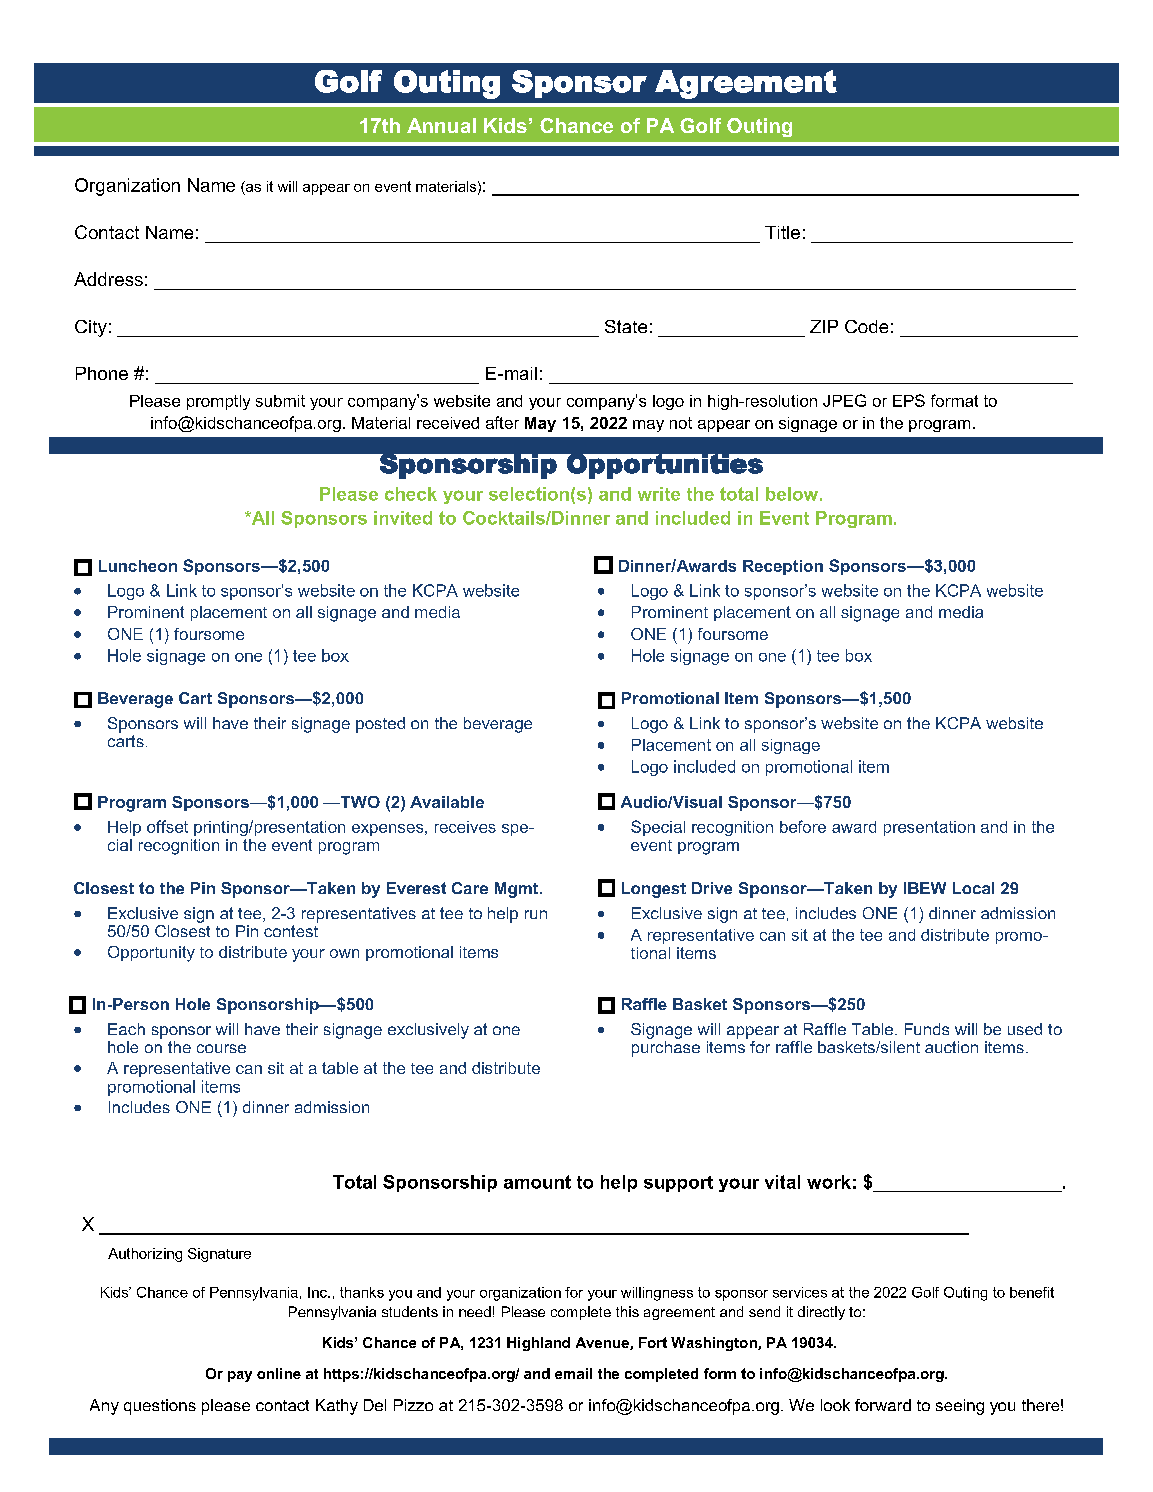 The height and width of the screenshot is (1492, 1153). What do you see at coordinates (441, 125) in the screenshot?
I see `Annual` at bounding box center [441, 125].
